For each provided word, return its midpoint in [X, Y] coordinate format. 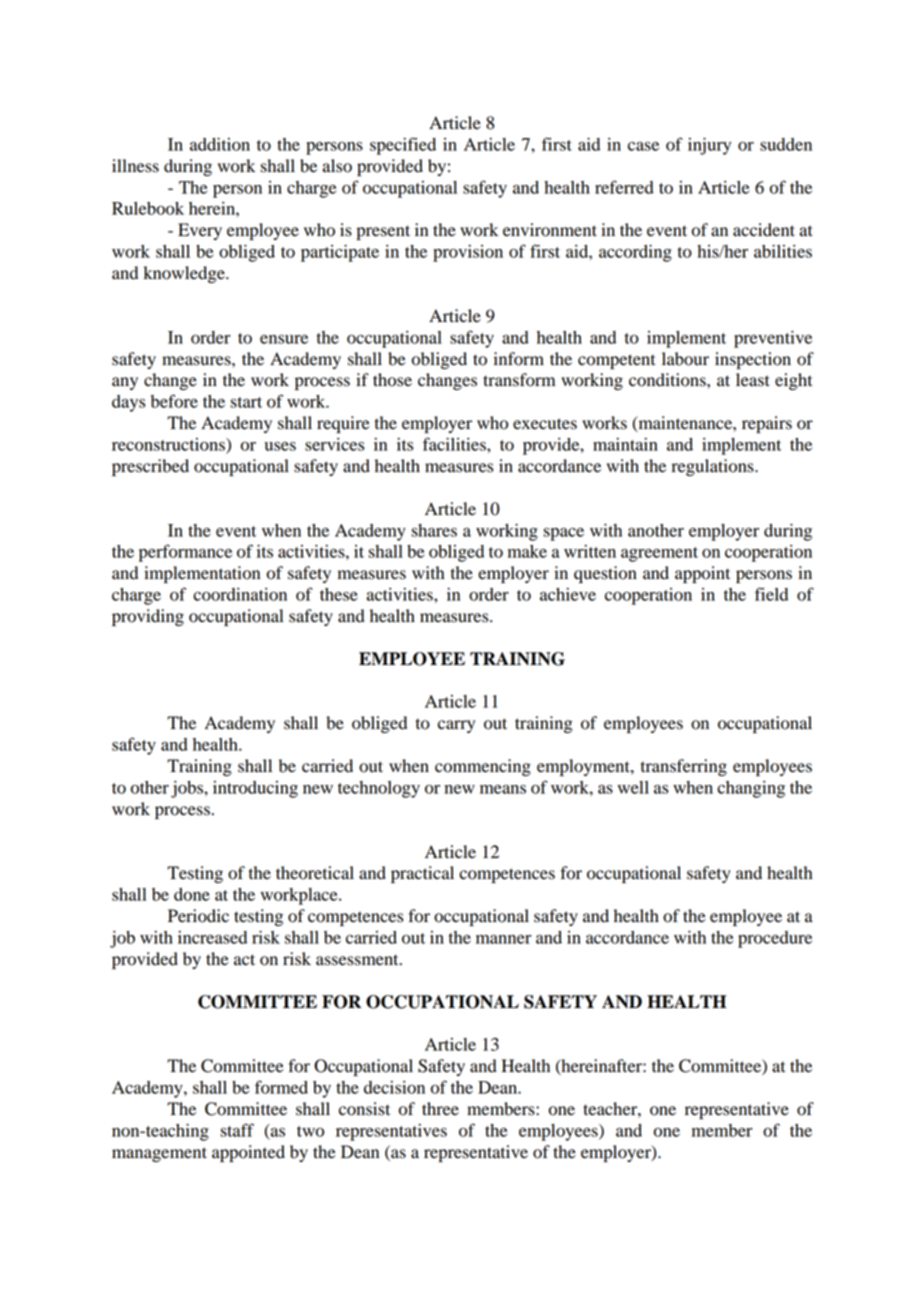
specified [403, 146]
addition [220, 144]
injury [709, 146]
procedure [775, 939]
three [440, 1109]
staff [237, 1130]
